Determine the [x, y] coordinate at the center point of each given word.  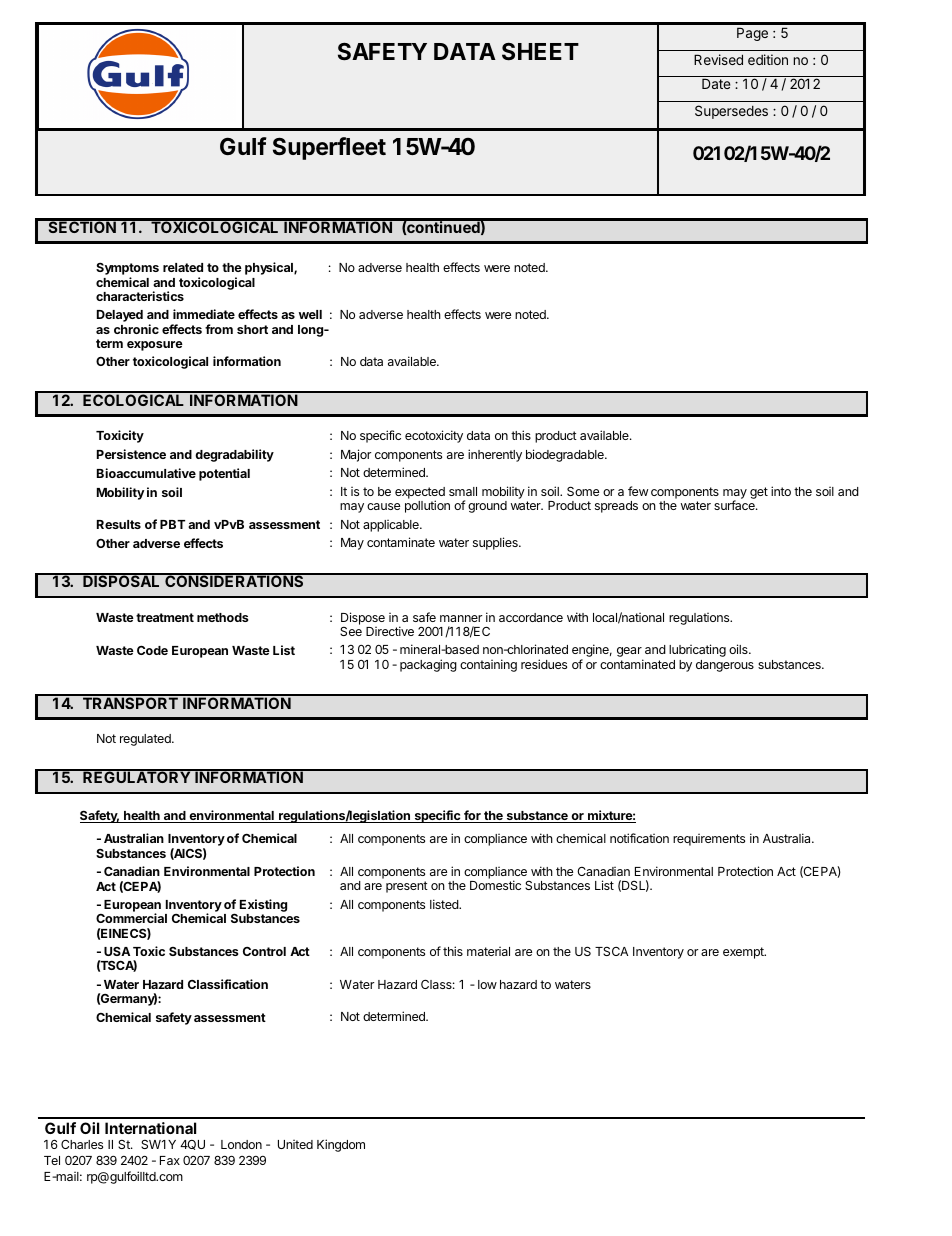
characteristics [140, 296]
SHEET [540, 51]
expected [420, 494]
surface [735, 505]
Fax [170, 1160]
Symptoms [127, 270]
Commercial [131, 918]
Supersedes [731, 112]
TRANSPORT [130, 702]
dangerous [725, 666]
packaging [428, 665]
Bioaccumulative [146, 473]
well [310, 314]
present [407, 887]
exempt [744, 953]
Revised [718, 59]
